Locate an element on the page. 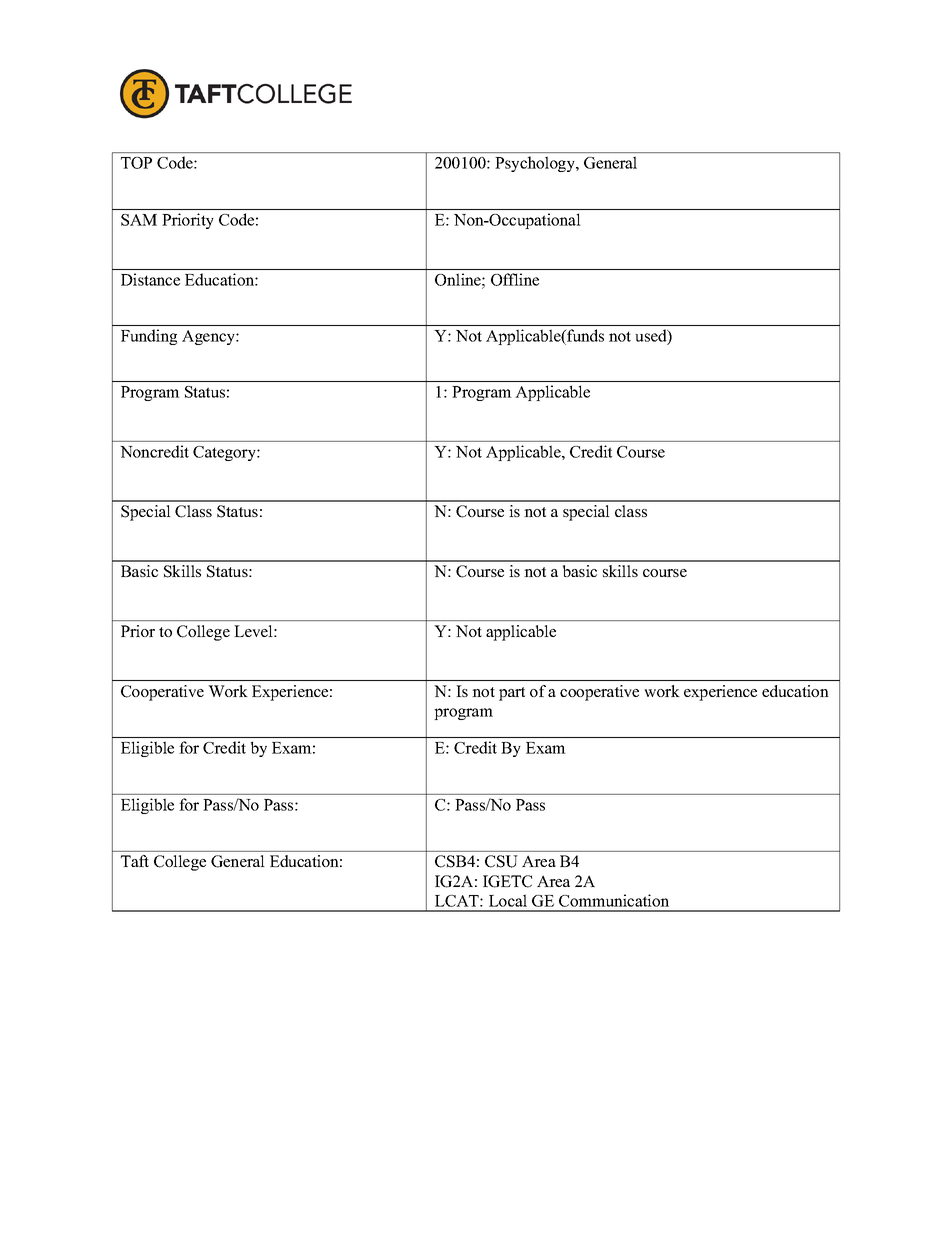  part is located at coordinates (512, 694).
